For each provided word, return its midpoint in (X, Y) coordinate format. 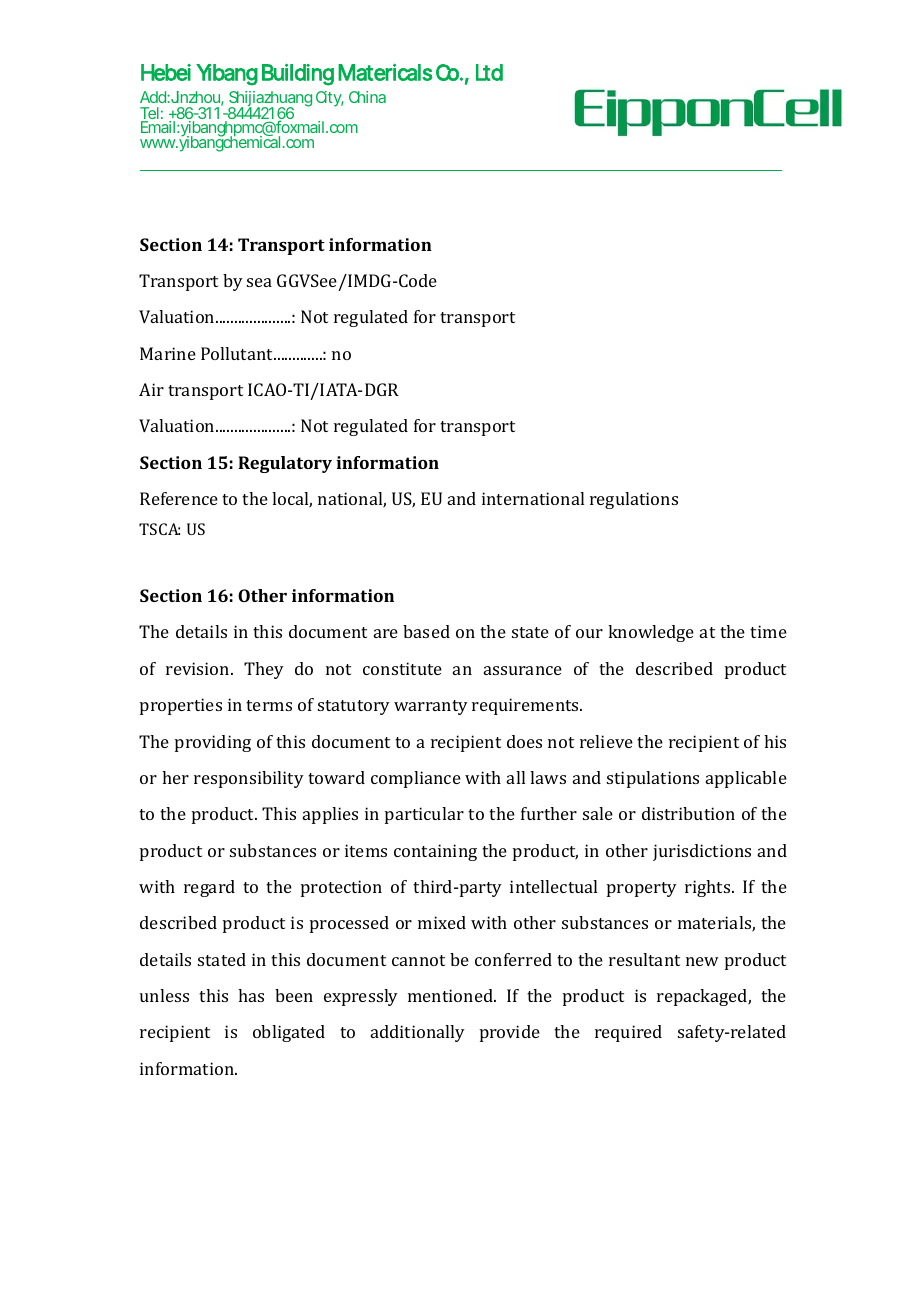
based (426, 631)
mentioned (451, 995)
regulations (634, 500)
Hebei (166, 72)
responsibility (249, 779)
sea (259, 282)
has (251, 995)
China (367, 97)
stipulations (653, 779)
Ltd (489, 72)
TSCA (159, 529)
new (702, 961)
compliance (416, 779)
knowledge (651, 633)
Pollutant (238, 353)
